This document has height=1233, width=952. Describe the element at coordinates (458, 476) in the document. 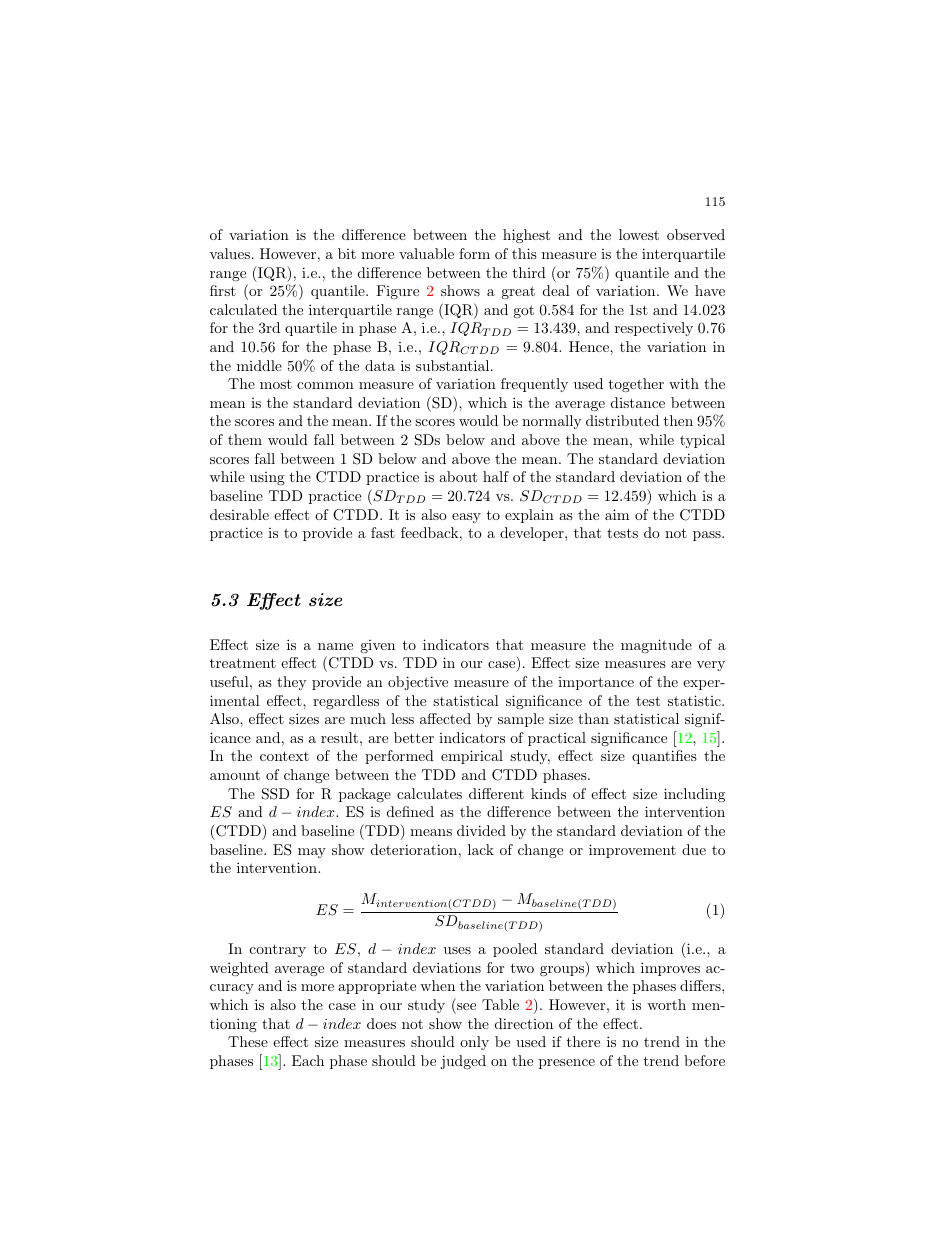

I see `about` at that location.
